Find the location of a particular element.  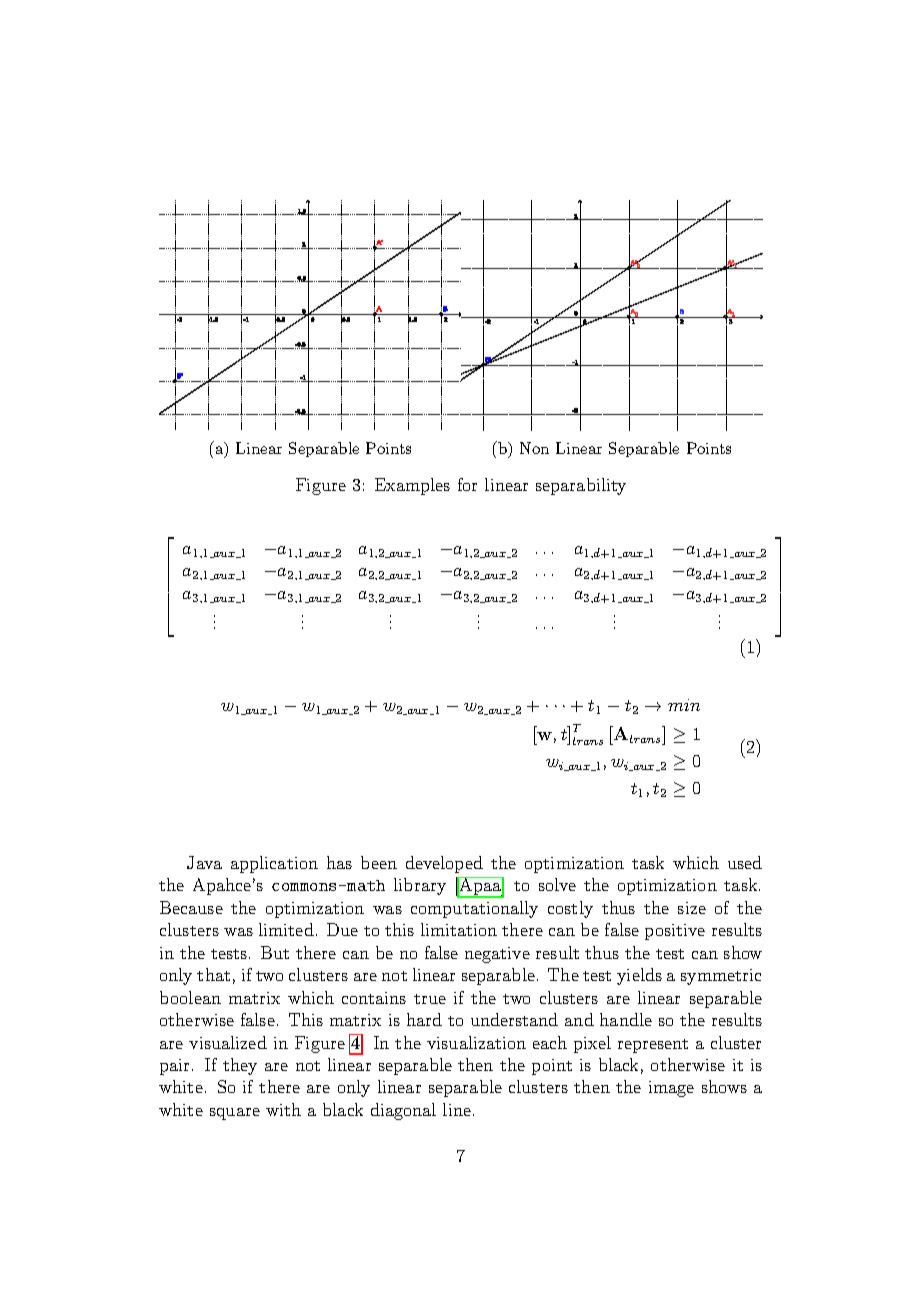

square is located at coordinates (235, 1114).
